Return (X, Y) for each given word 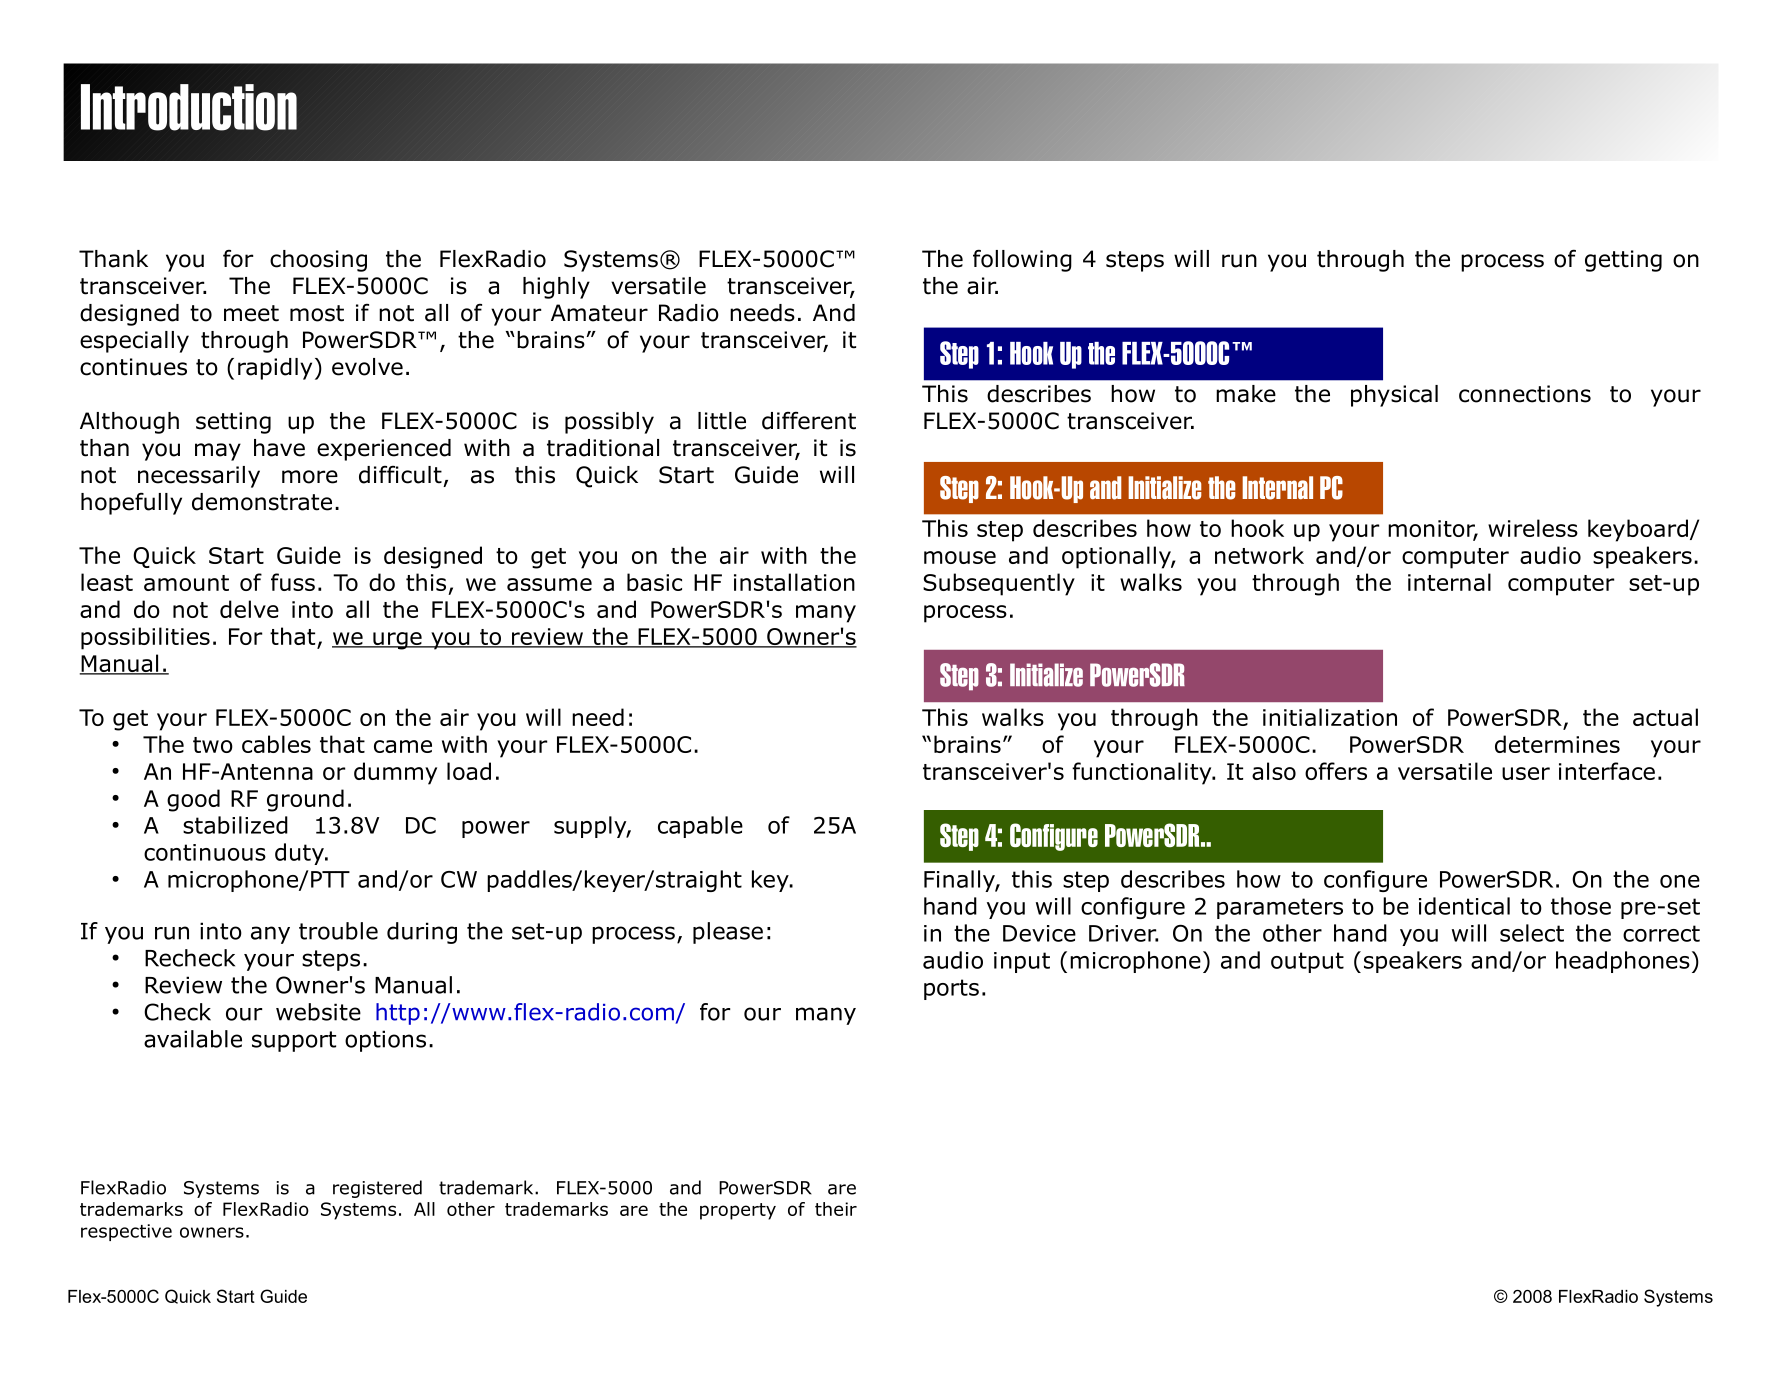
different (809, 421)
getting (1623, 261)
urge (397, 641)
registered (377, 1189)
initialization (1330, 717)
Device (1039, 933)
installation (794, 582)
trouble (338, 931)
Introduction (189, 107)
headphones (1623, 962)
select (1532, 933)
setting (233, 423)
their (836, 1209)
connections (1525, 394)
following (1022, 260)
